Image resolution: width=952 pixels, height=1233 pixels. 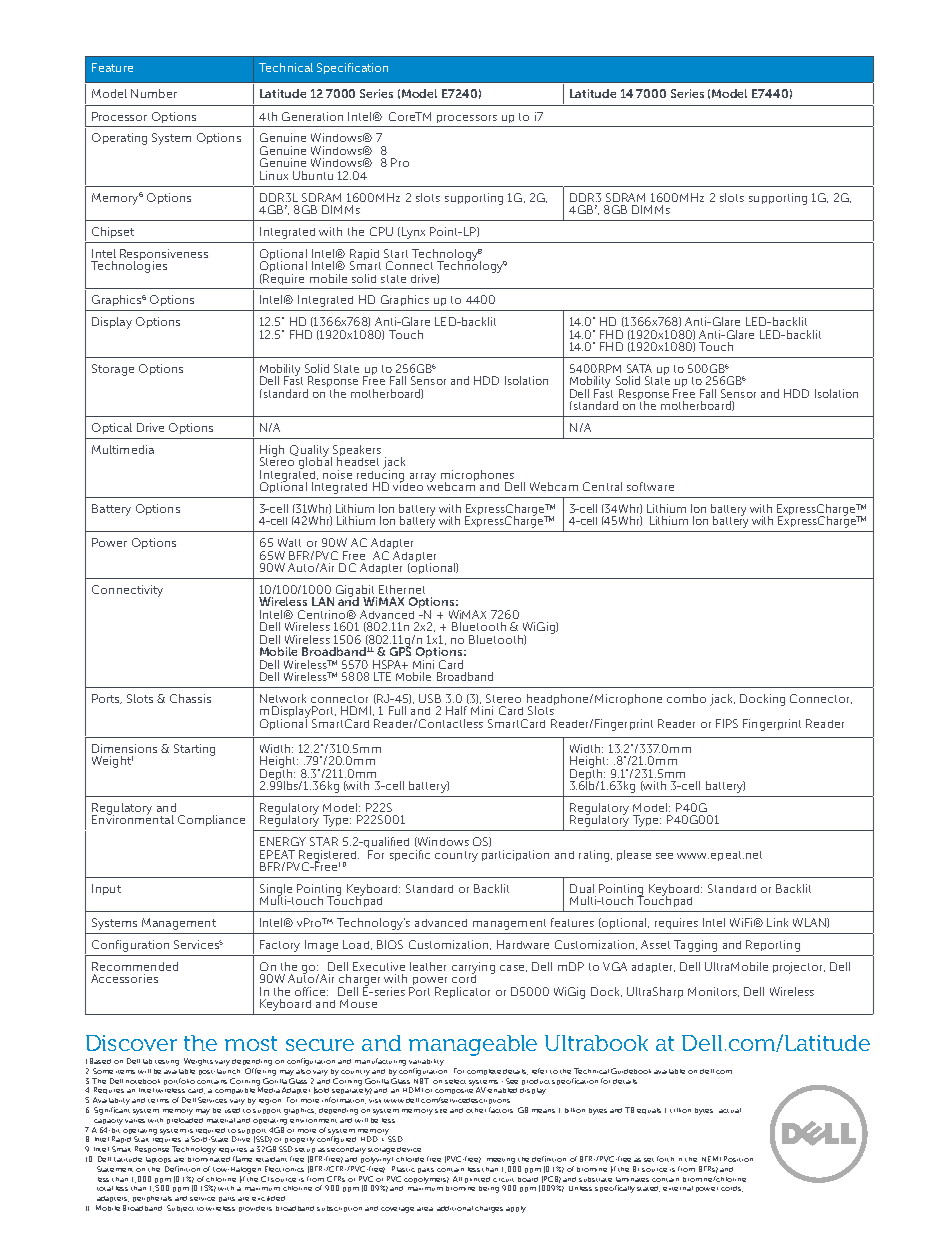 What do you see at coordinates (154, 93) in the document?
I see `Number` at bounding box center [154, 93].
